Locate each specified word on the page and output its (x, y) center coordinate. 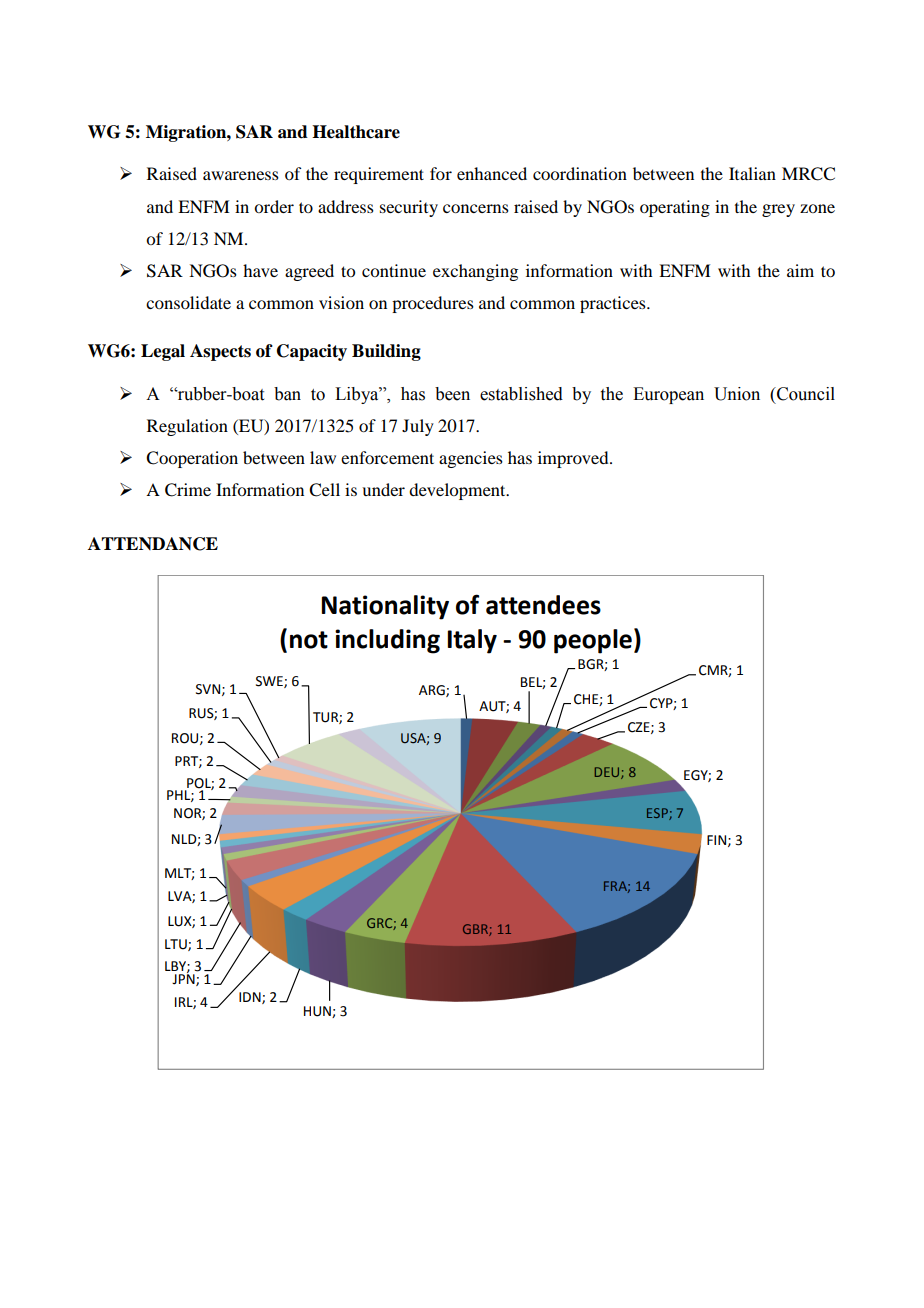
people (593, 641)
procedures (433, 304)
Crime (188, 490)
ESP (658, 814)
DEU (608, 773)
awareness (241, 175)
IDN (251, 998)
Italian (752, 173)
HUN (318, 1012)
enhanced (492, 173)
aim (800, 270)
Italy (472, 641)
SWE (270, 682)
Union (737, 394)
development (458, 491)
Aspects (220, 352)
